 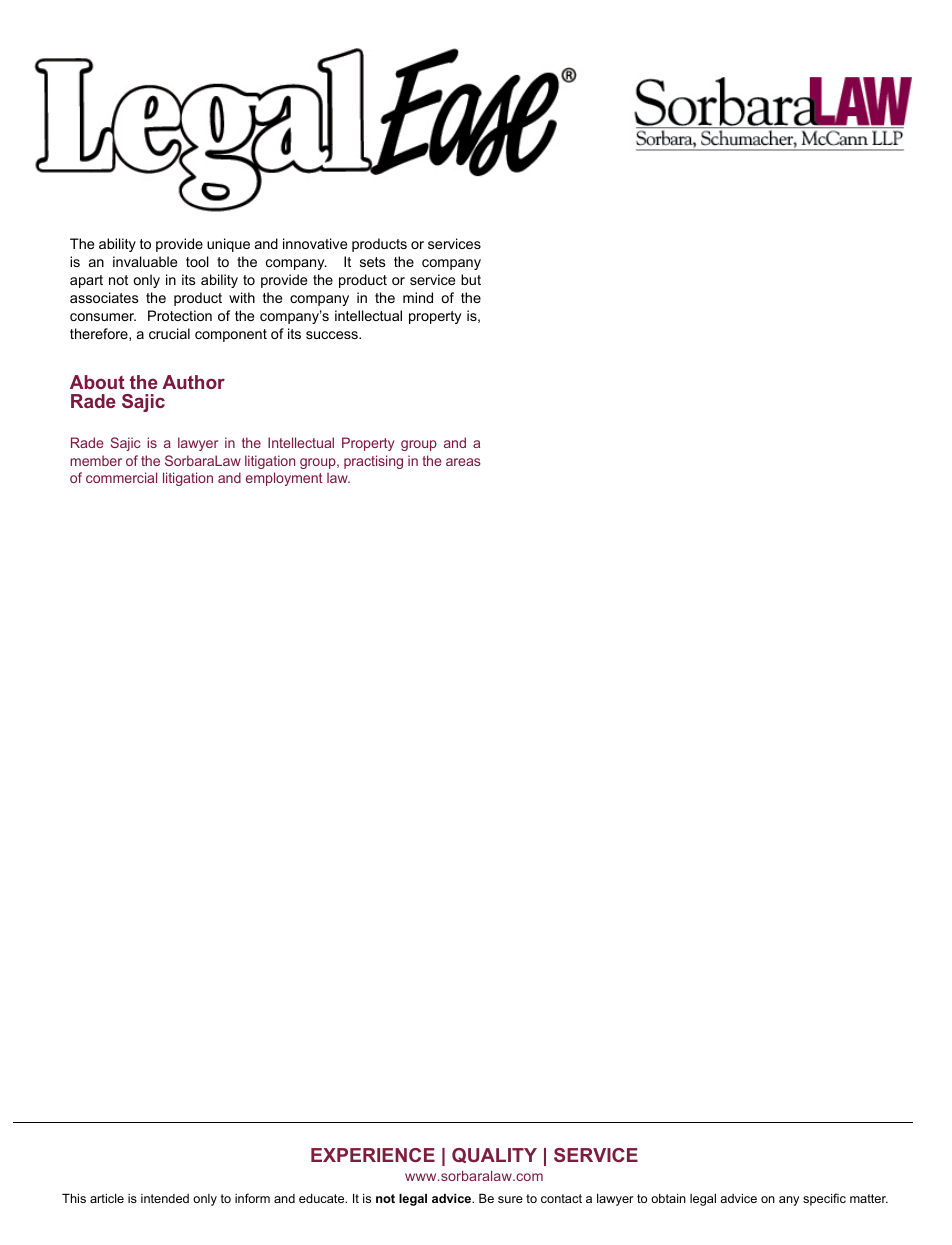 What do you see at coordinates (121, 477) in the document?
I see `commercial` at bounding box center [121, 477].
